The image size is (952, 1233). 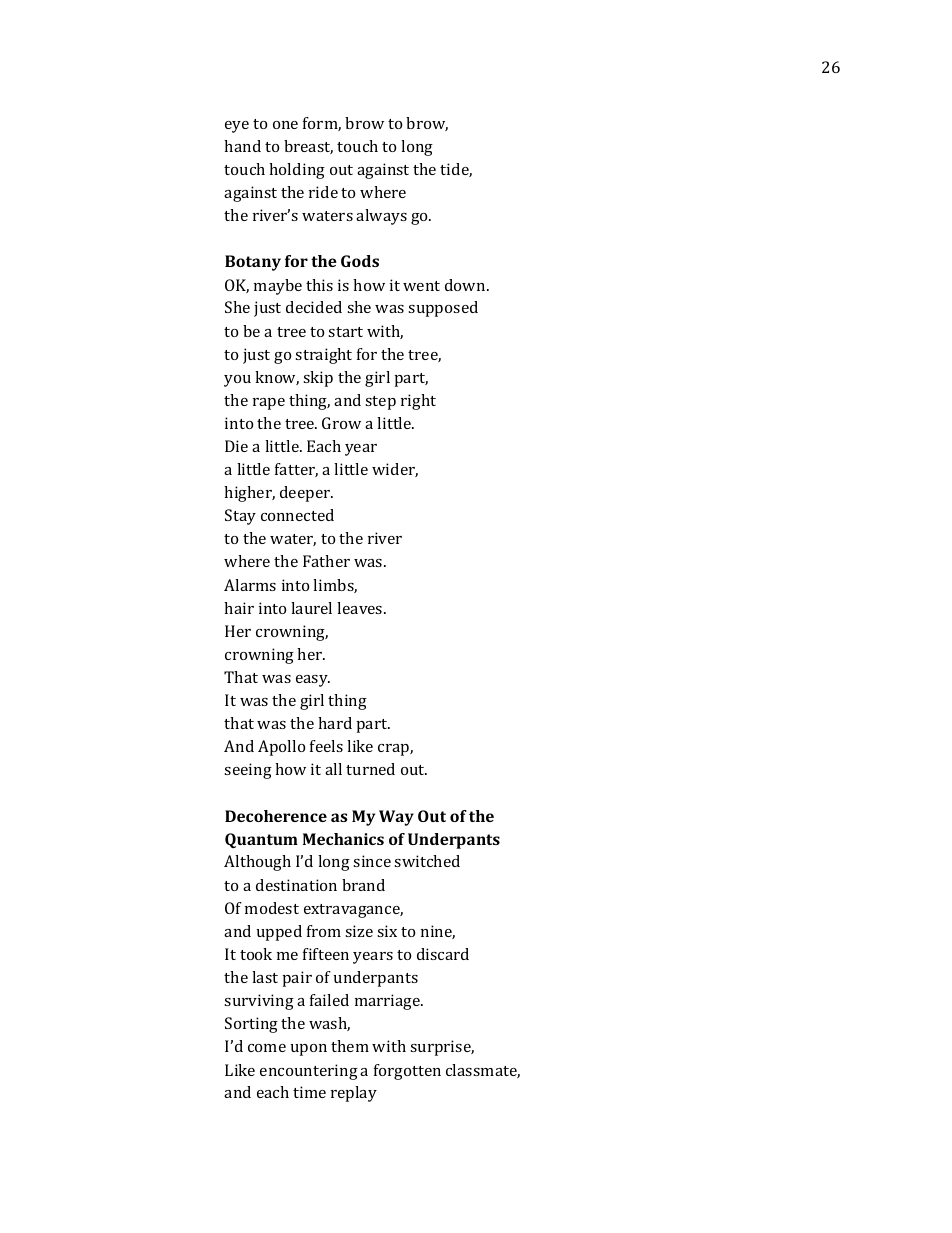 I want to click on hand, so click(x=242, y=146).
